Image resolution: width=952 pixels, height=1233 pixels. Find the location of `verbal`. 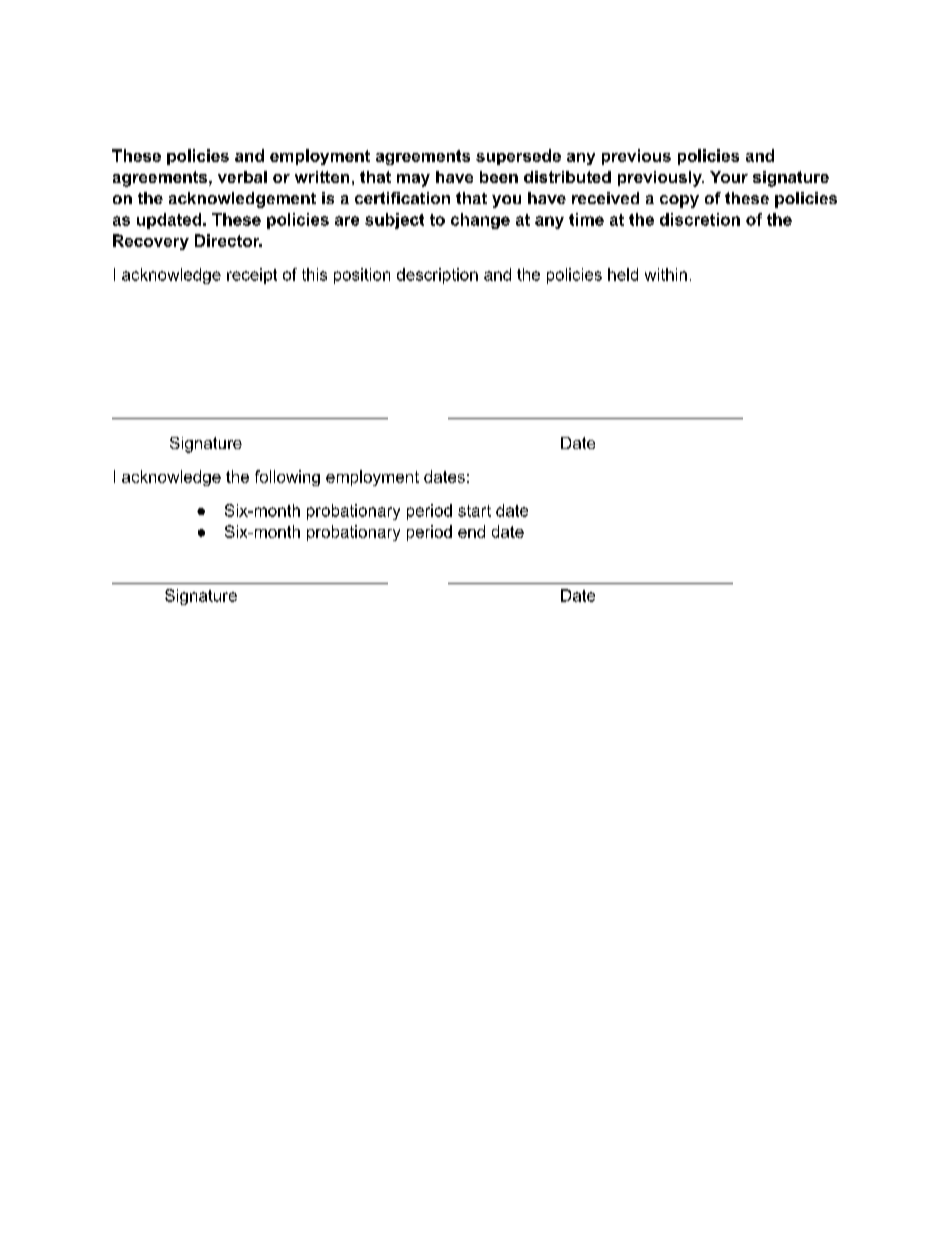

verbal is located at coordinates (242, 177).
